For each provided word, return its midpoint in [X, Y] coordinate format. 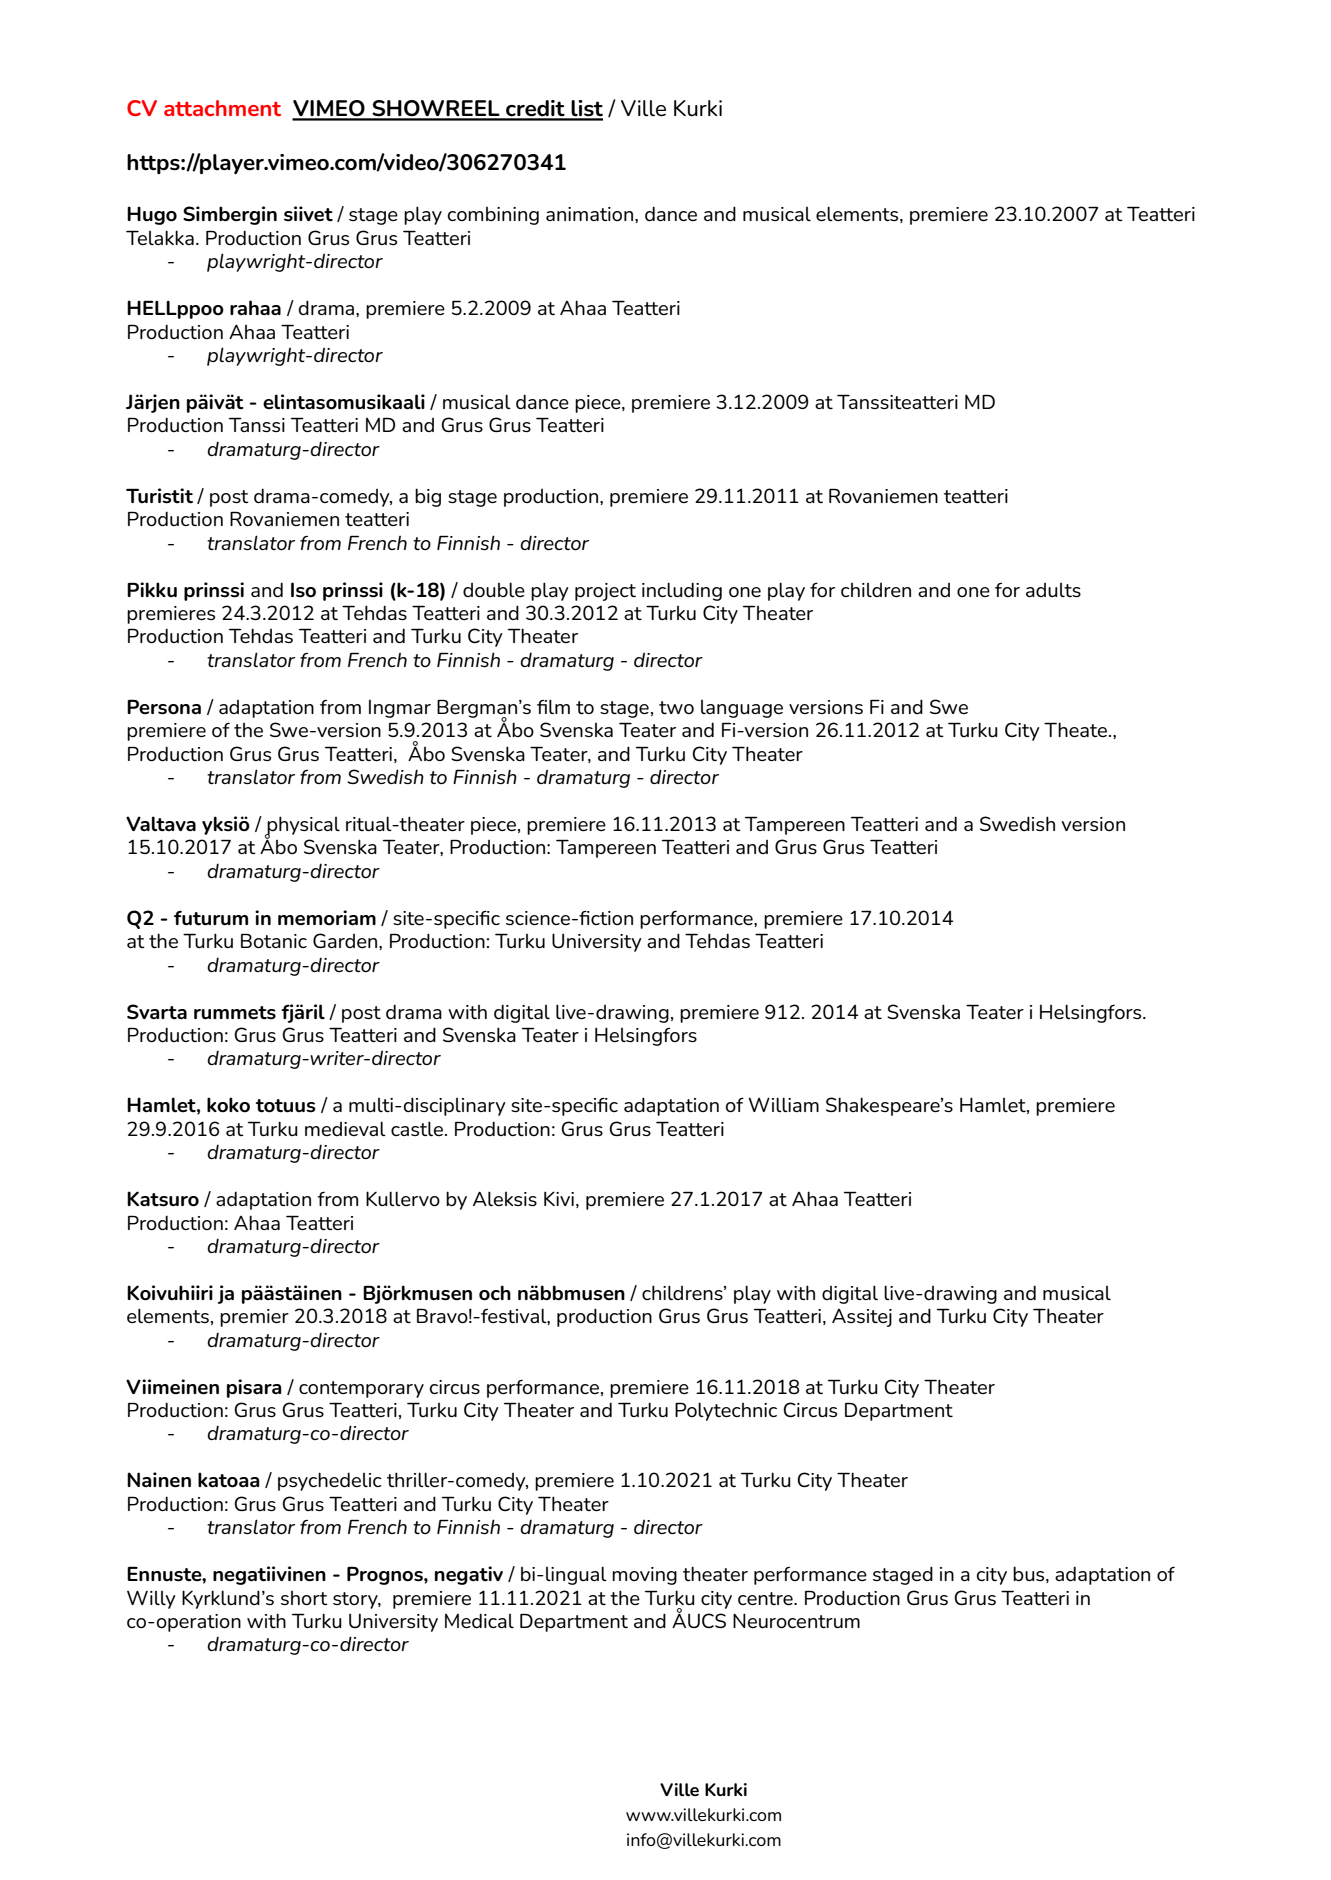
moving [644, 1576]
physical [302, 826]
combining [493, 216]
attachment [222, 108]
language [742, 709]
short [304, 1598]
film [553, 706]
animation [591, 214]
